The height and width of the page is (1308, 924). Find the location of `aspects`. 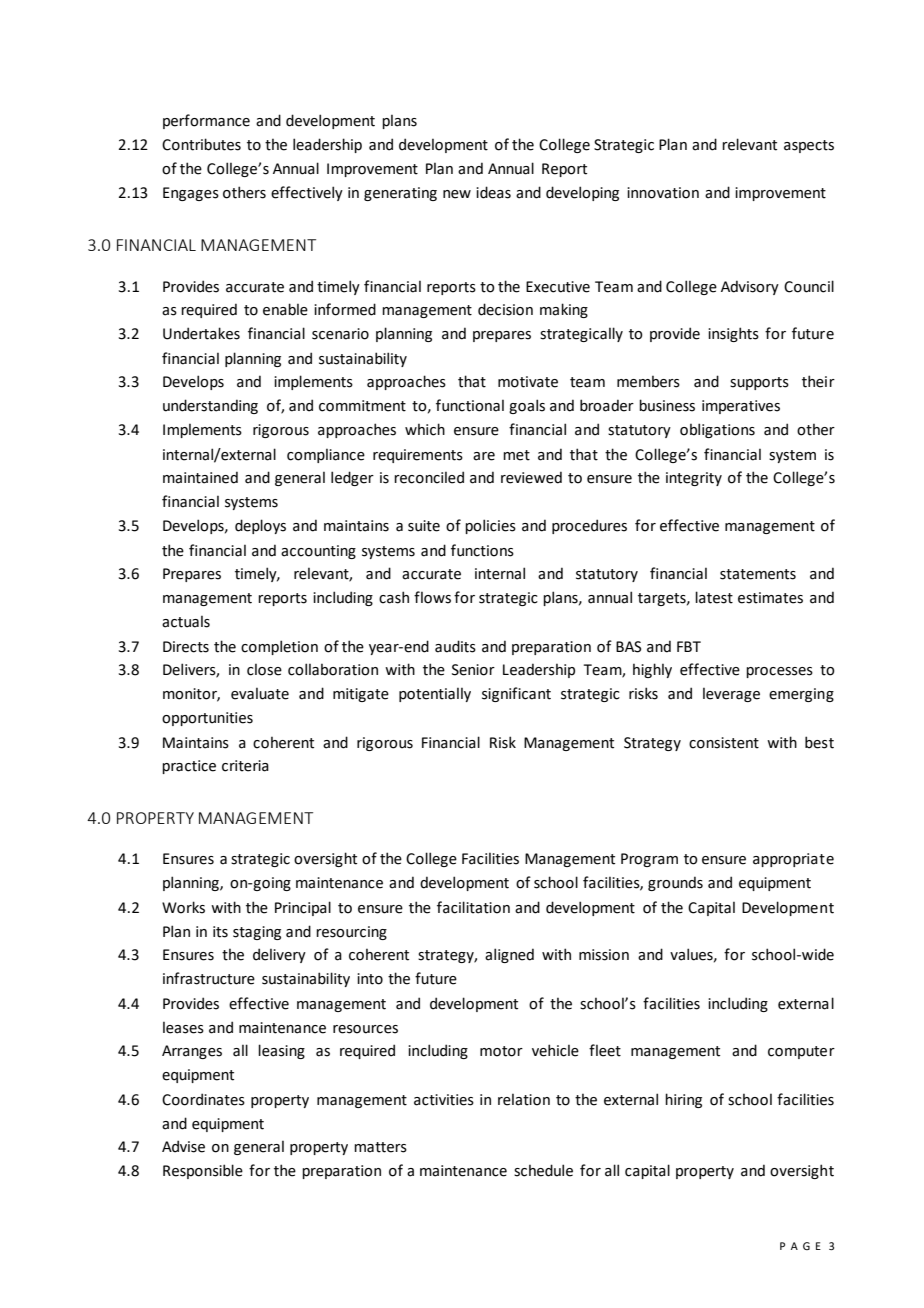

aspects is located at coordinates (809, 146).
